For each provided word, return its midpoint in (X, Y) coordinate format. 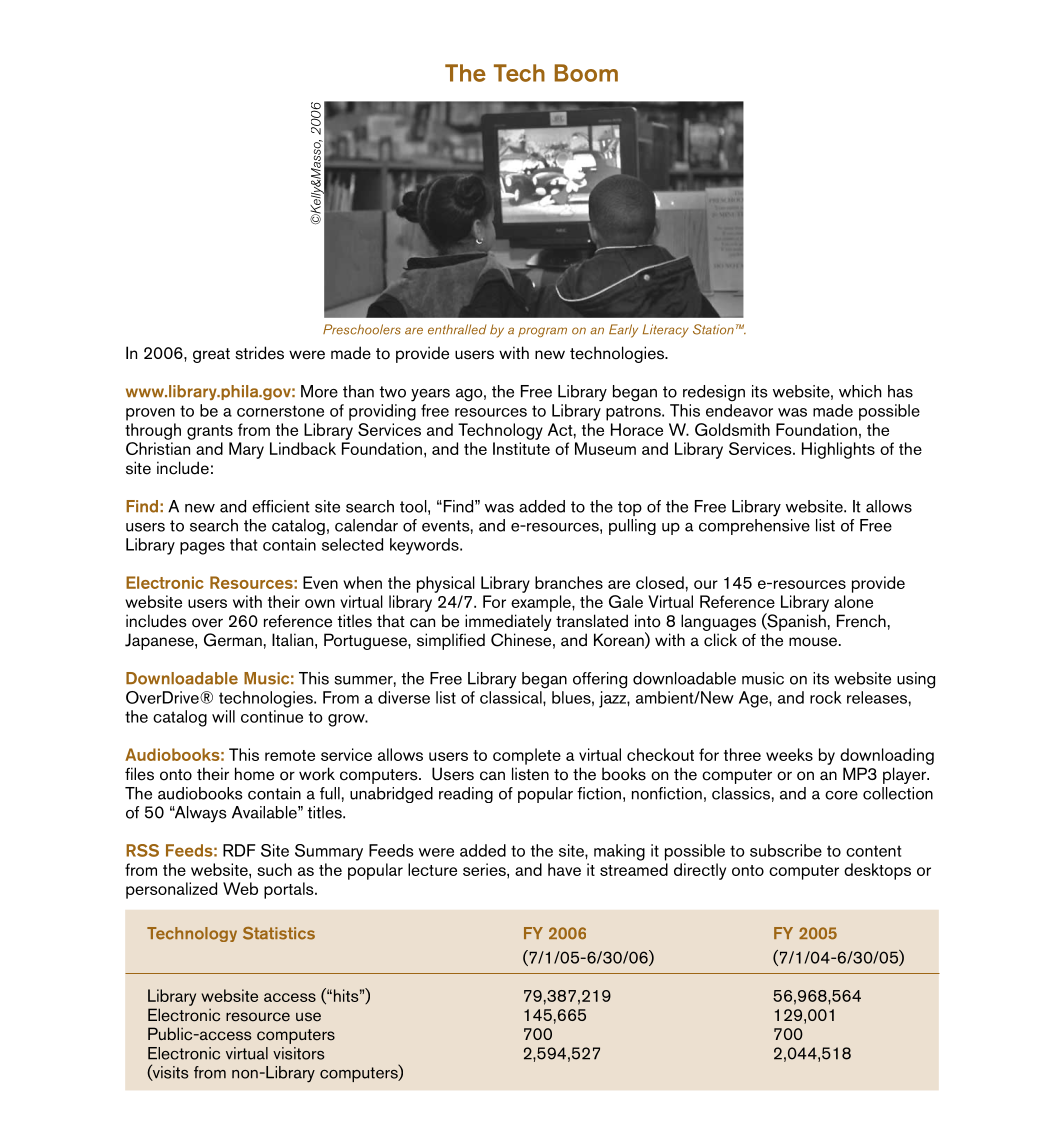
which (860, 391)
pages (202, 548)
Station (713, 329)
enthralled (457, 329)
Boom (586, 73)
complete (527, 756)
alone (853, 601)
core (841, 795)
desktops (877, 871)
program (542, 332)
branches (569, 582)
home (254, 774)
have (564, 869)
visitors (298, 1053)
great (211, 355)
